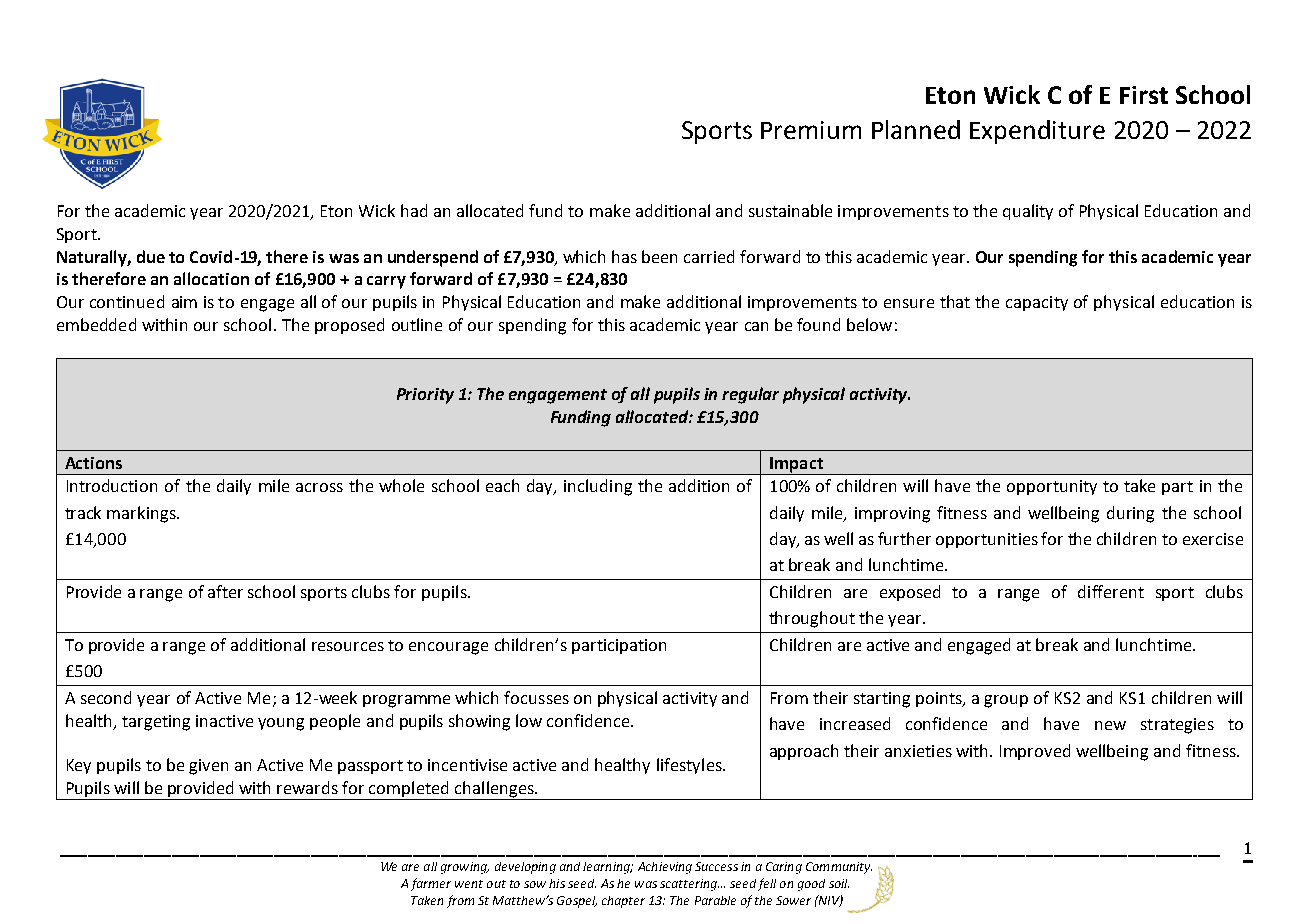 The width and height of the screenshot is (1308, 924). Describe the element at coordinates (106, 697) in the screenshot. I see `second` at that location.
